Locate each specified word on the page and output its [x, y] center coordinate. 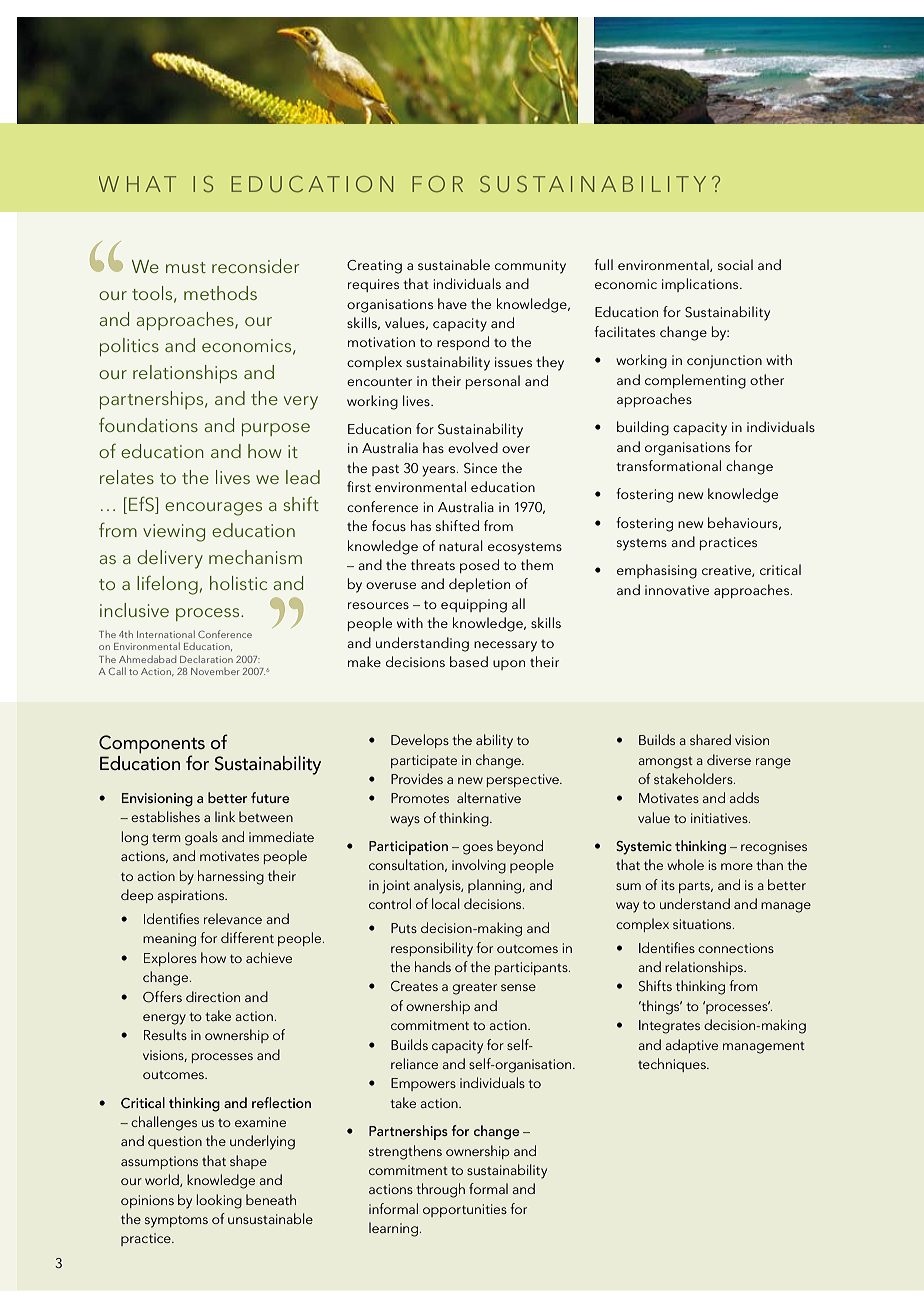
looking [219, 1201]
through [440, 1190]
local [446, 903]
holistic [238, 583]
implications [701, 285]
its [668, 885]
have [452, 303]
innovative [677, 590]
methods [220, 293]
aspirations [191, 896]
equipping [474, 606]
